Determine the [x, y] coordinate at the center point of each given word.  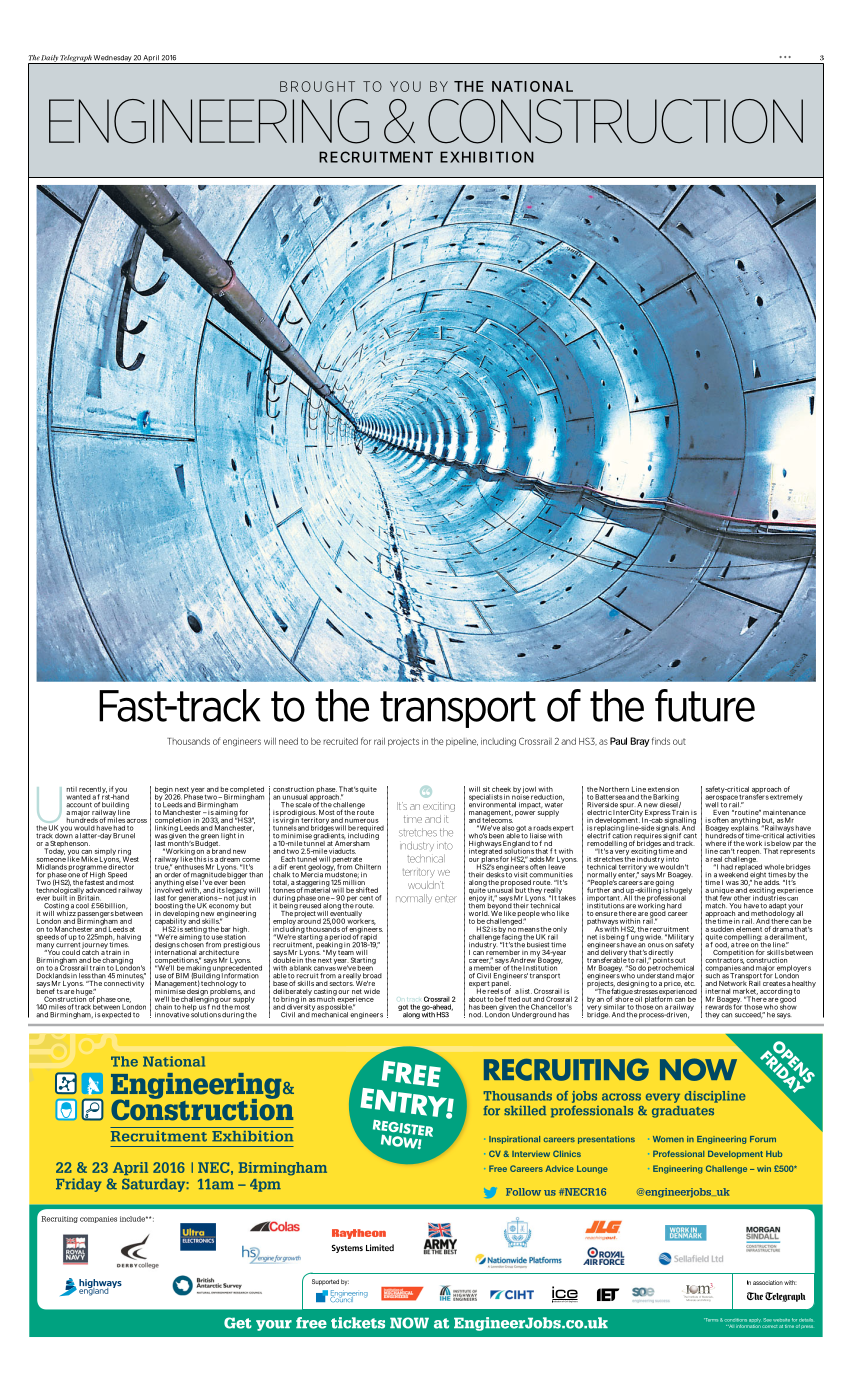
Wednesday [112, 59]
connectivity [124, 984]
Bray [640, 742]
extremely [786, 797]
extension [663, 789]
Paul [618, 741]
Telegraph [76, 59]
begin [165, 791]
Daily [50, 59]
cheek [501, 789]
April [151, 59]
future [705, 705]
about [477, 999]
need [288, 741]
